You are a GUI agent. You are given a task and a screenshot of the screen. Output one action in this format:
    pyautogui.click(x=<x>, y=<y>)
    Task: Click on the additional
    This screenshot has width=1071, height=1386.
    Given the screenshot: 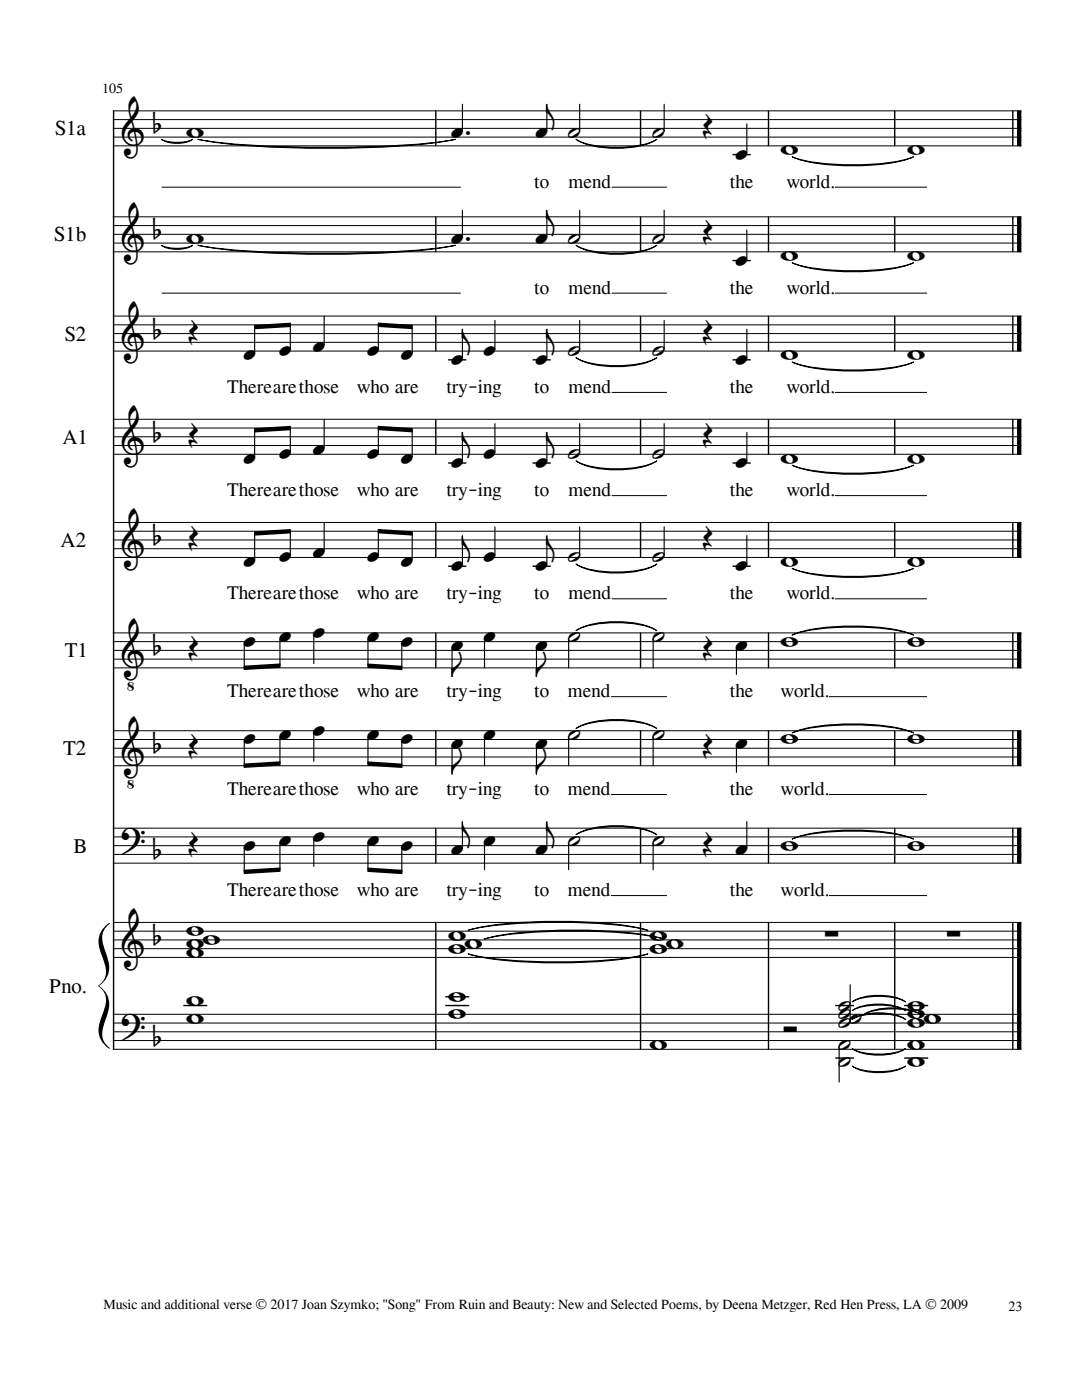 What is the action you would take?
    pyautogui.click(x=192, y=1304)
